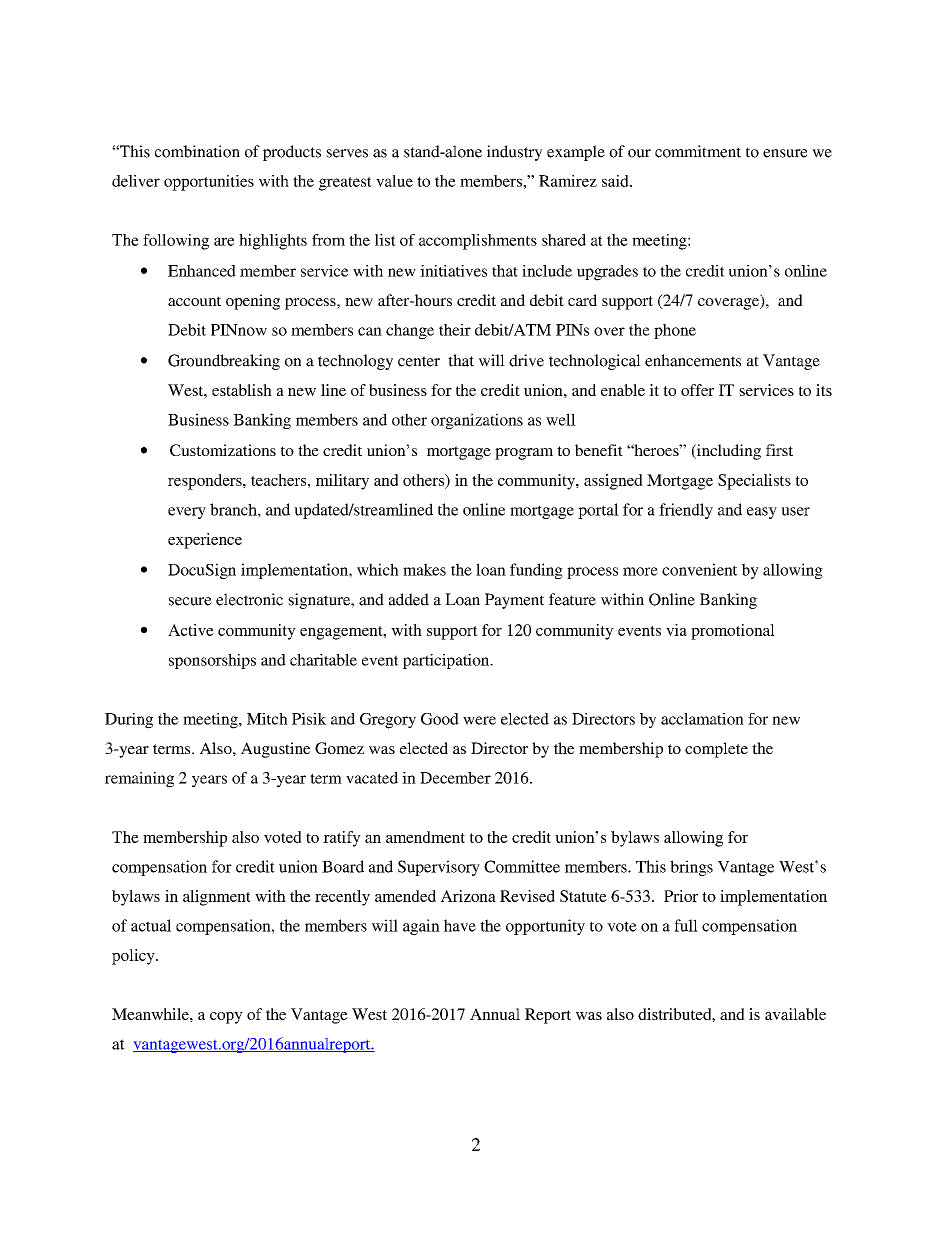 The width and height of the document is (952, 1233). Describe the element at coordinates (139, 780) in the document. I see `remaining` at that location.
